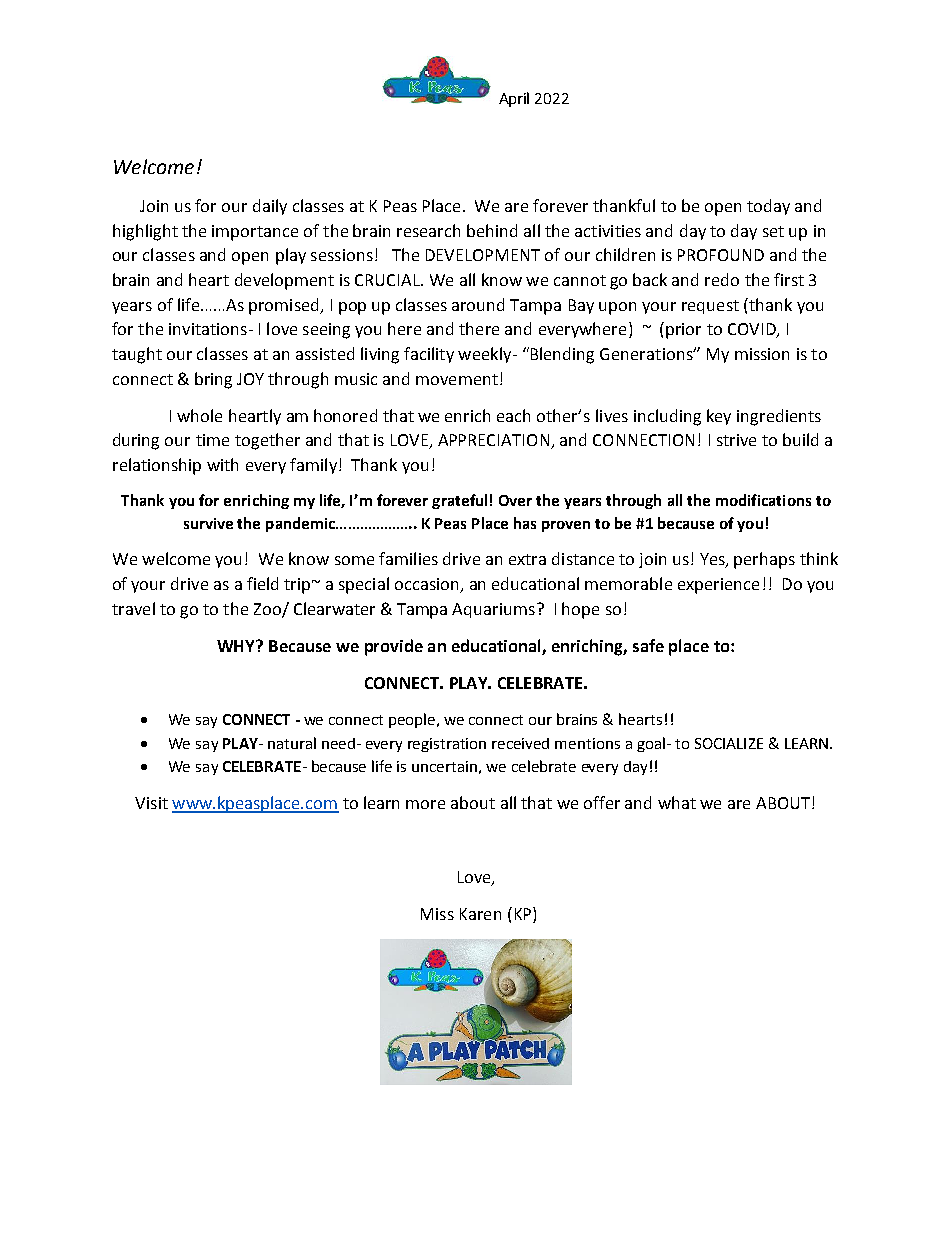 The image size is (952, 1233). What do you see at coordinates (514, 99) in the page?
I see `April` at bounding box center [514, 99].
